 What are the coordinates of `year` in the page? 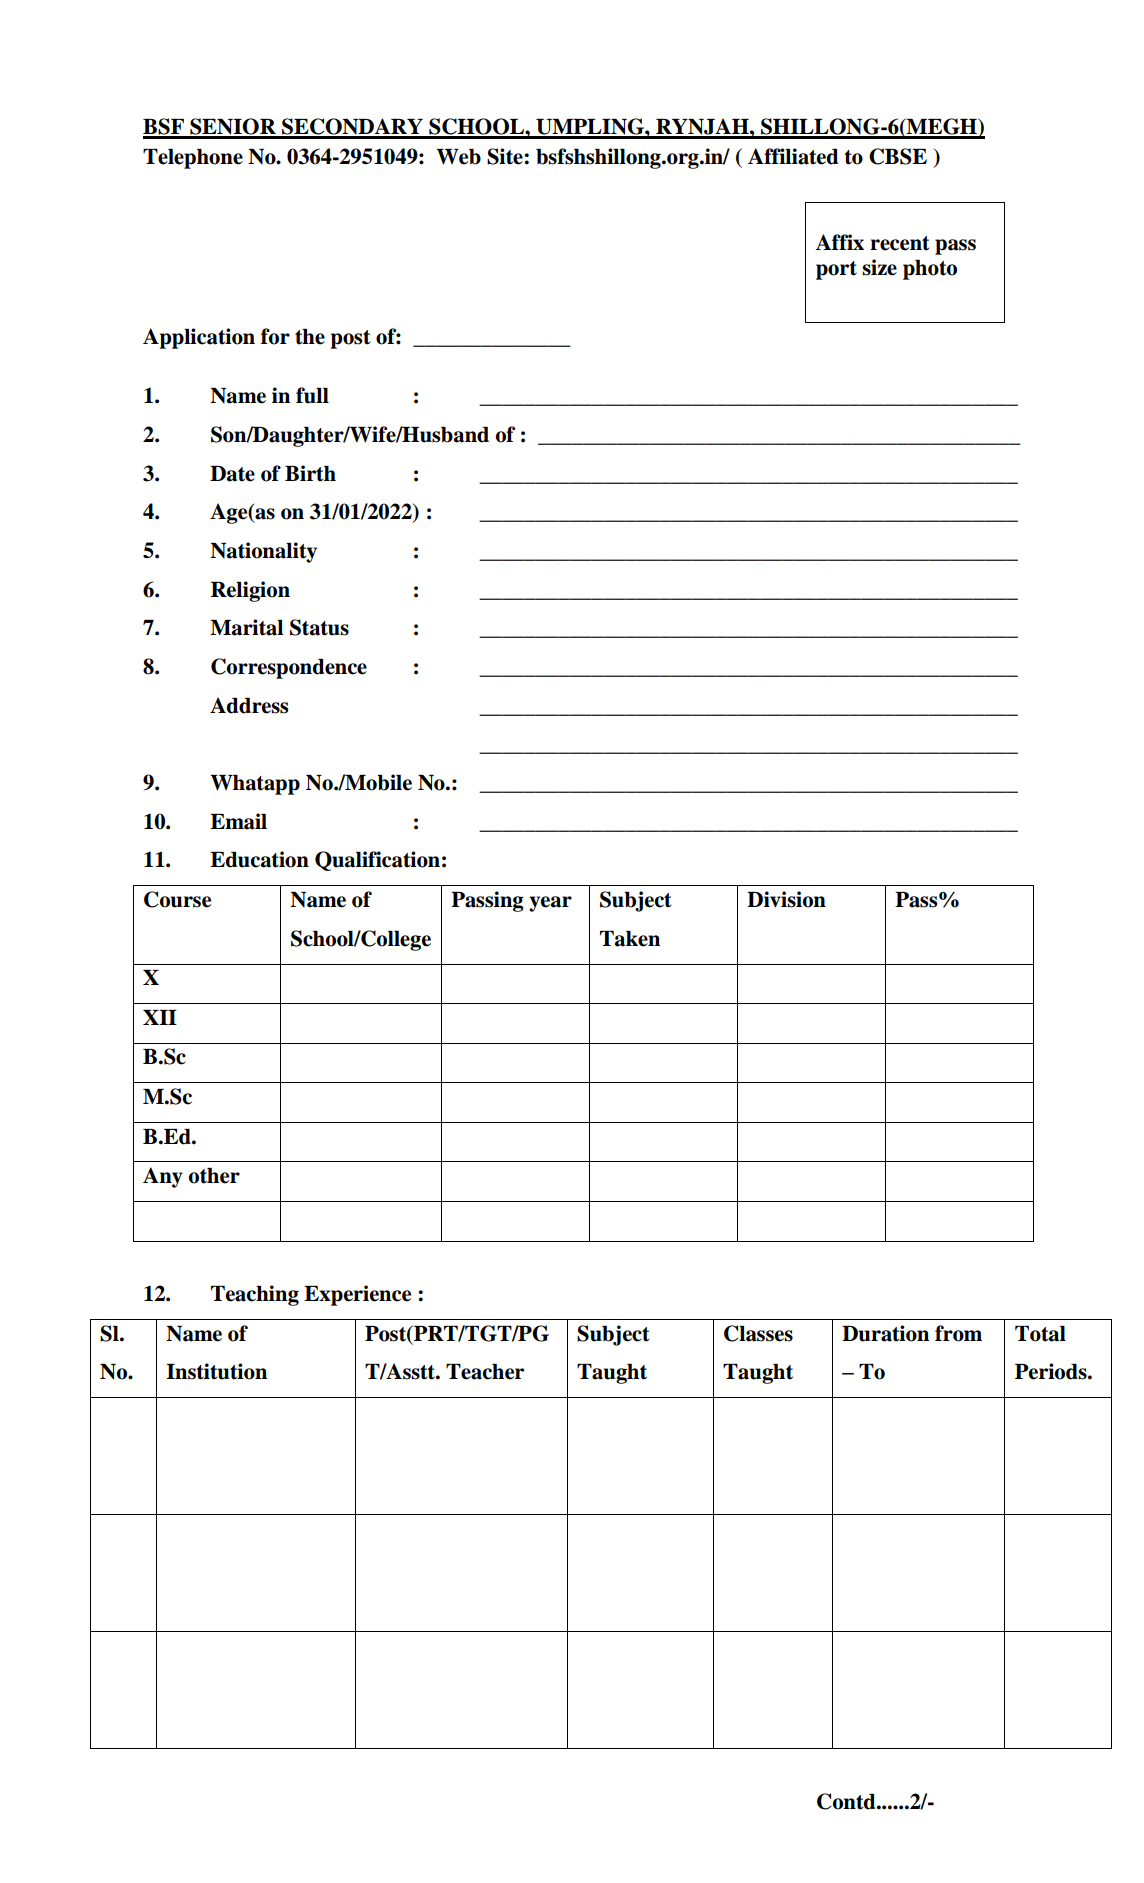 It's located at (550, 904).
